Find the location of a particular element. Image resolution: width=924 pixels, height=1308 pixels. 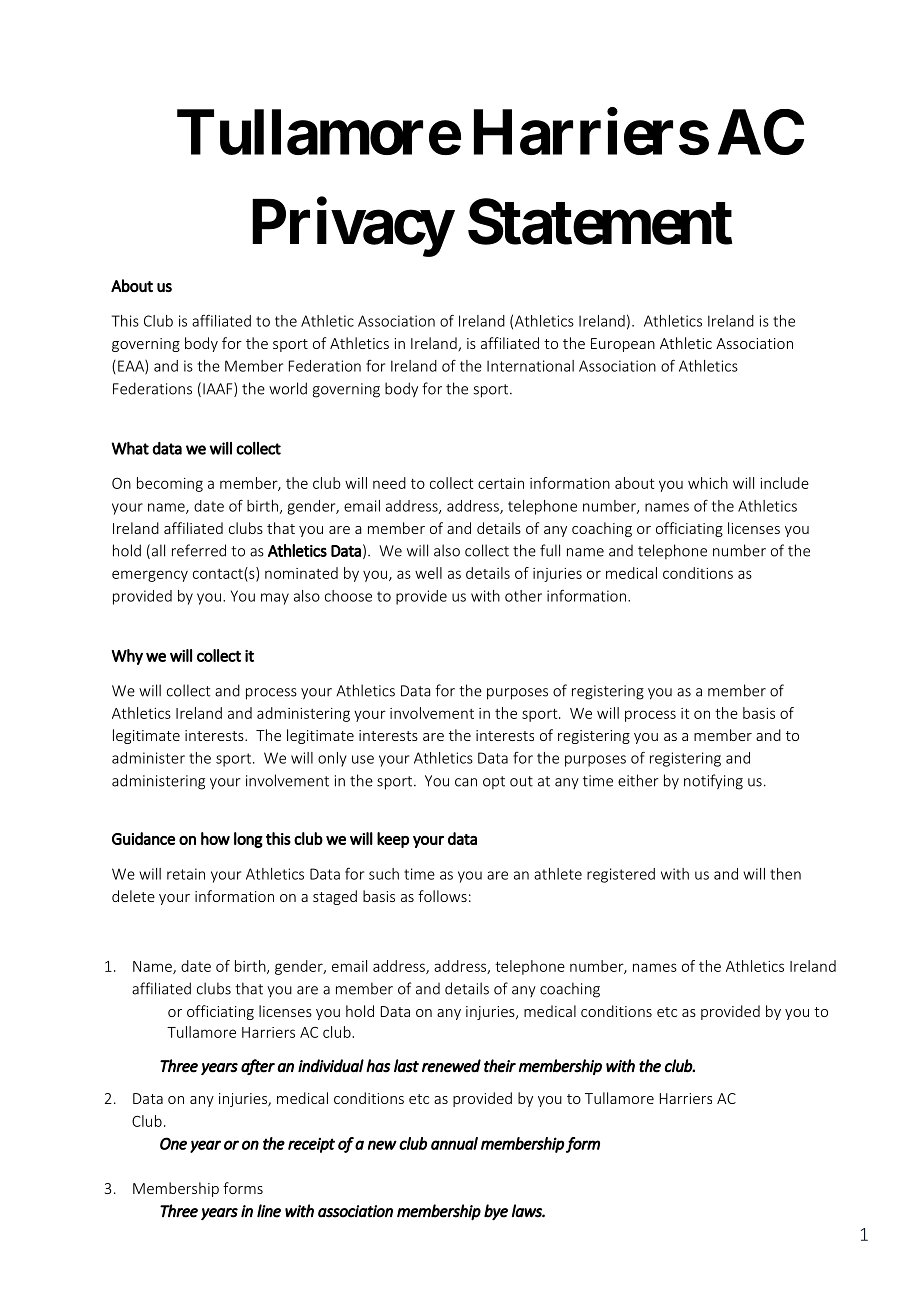

world is located at coordinates (288, 388).
